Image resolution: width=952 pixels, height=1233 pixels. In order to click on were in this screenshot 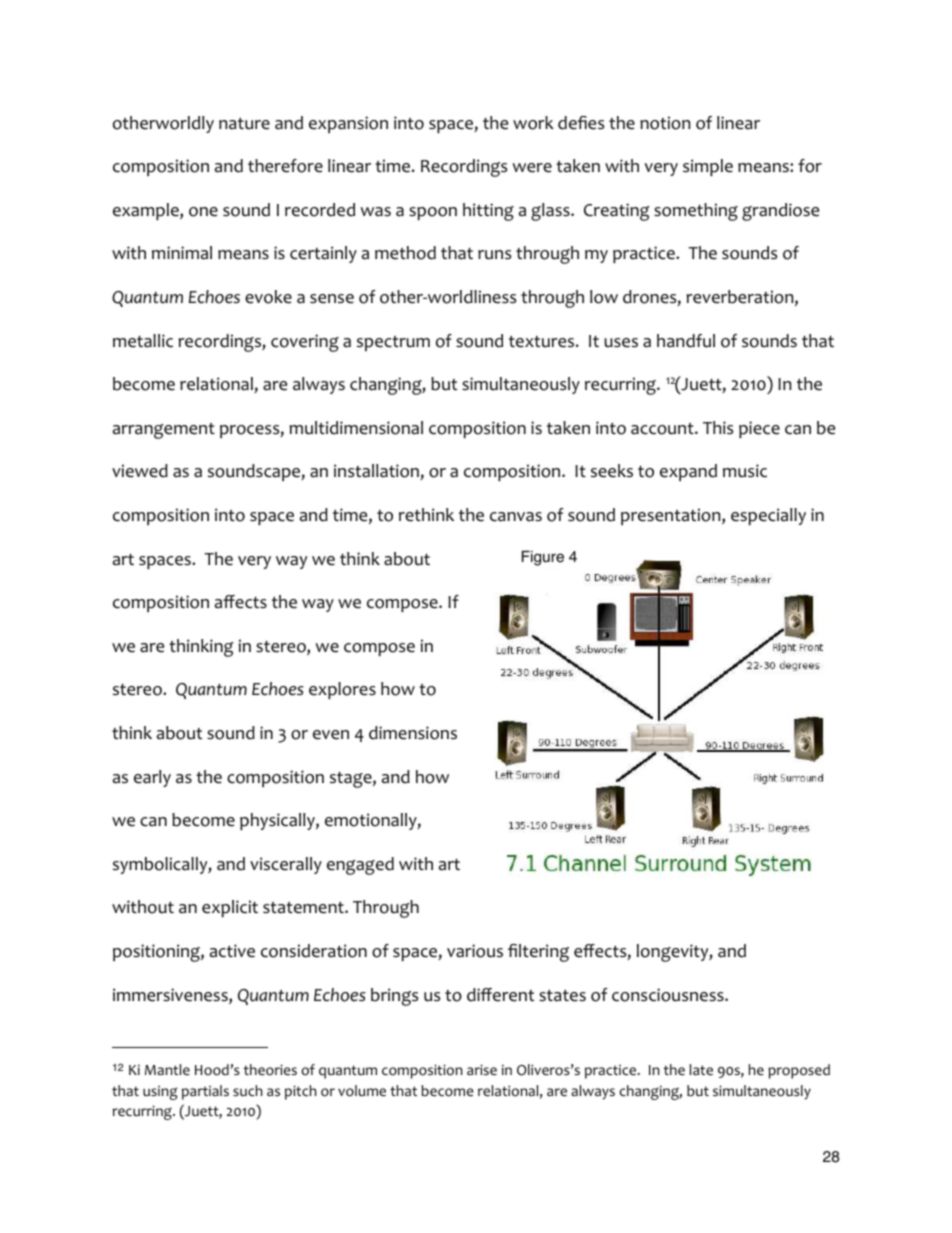, I will do `click(532, 168)`.
